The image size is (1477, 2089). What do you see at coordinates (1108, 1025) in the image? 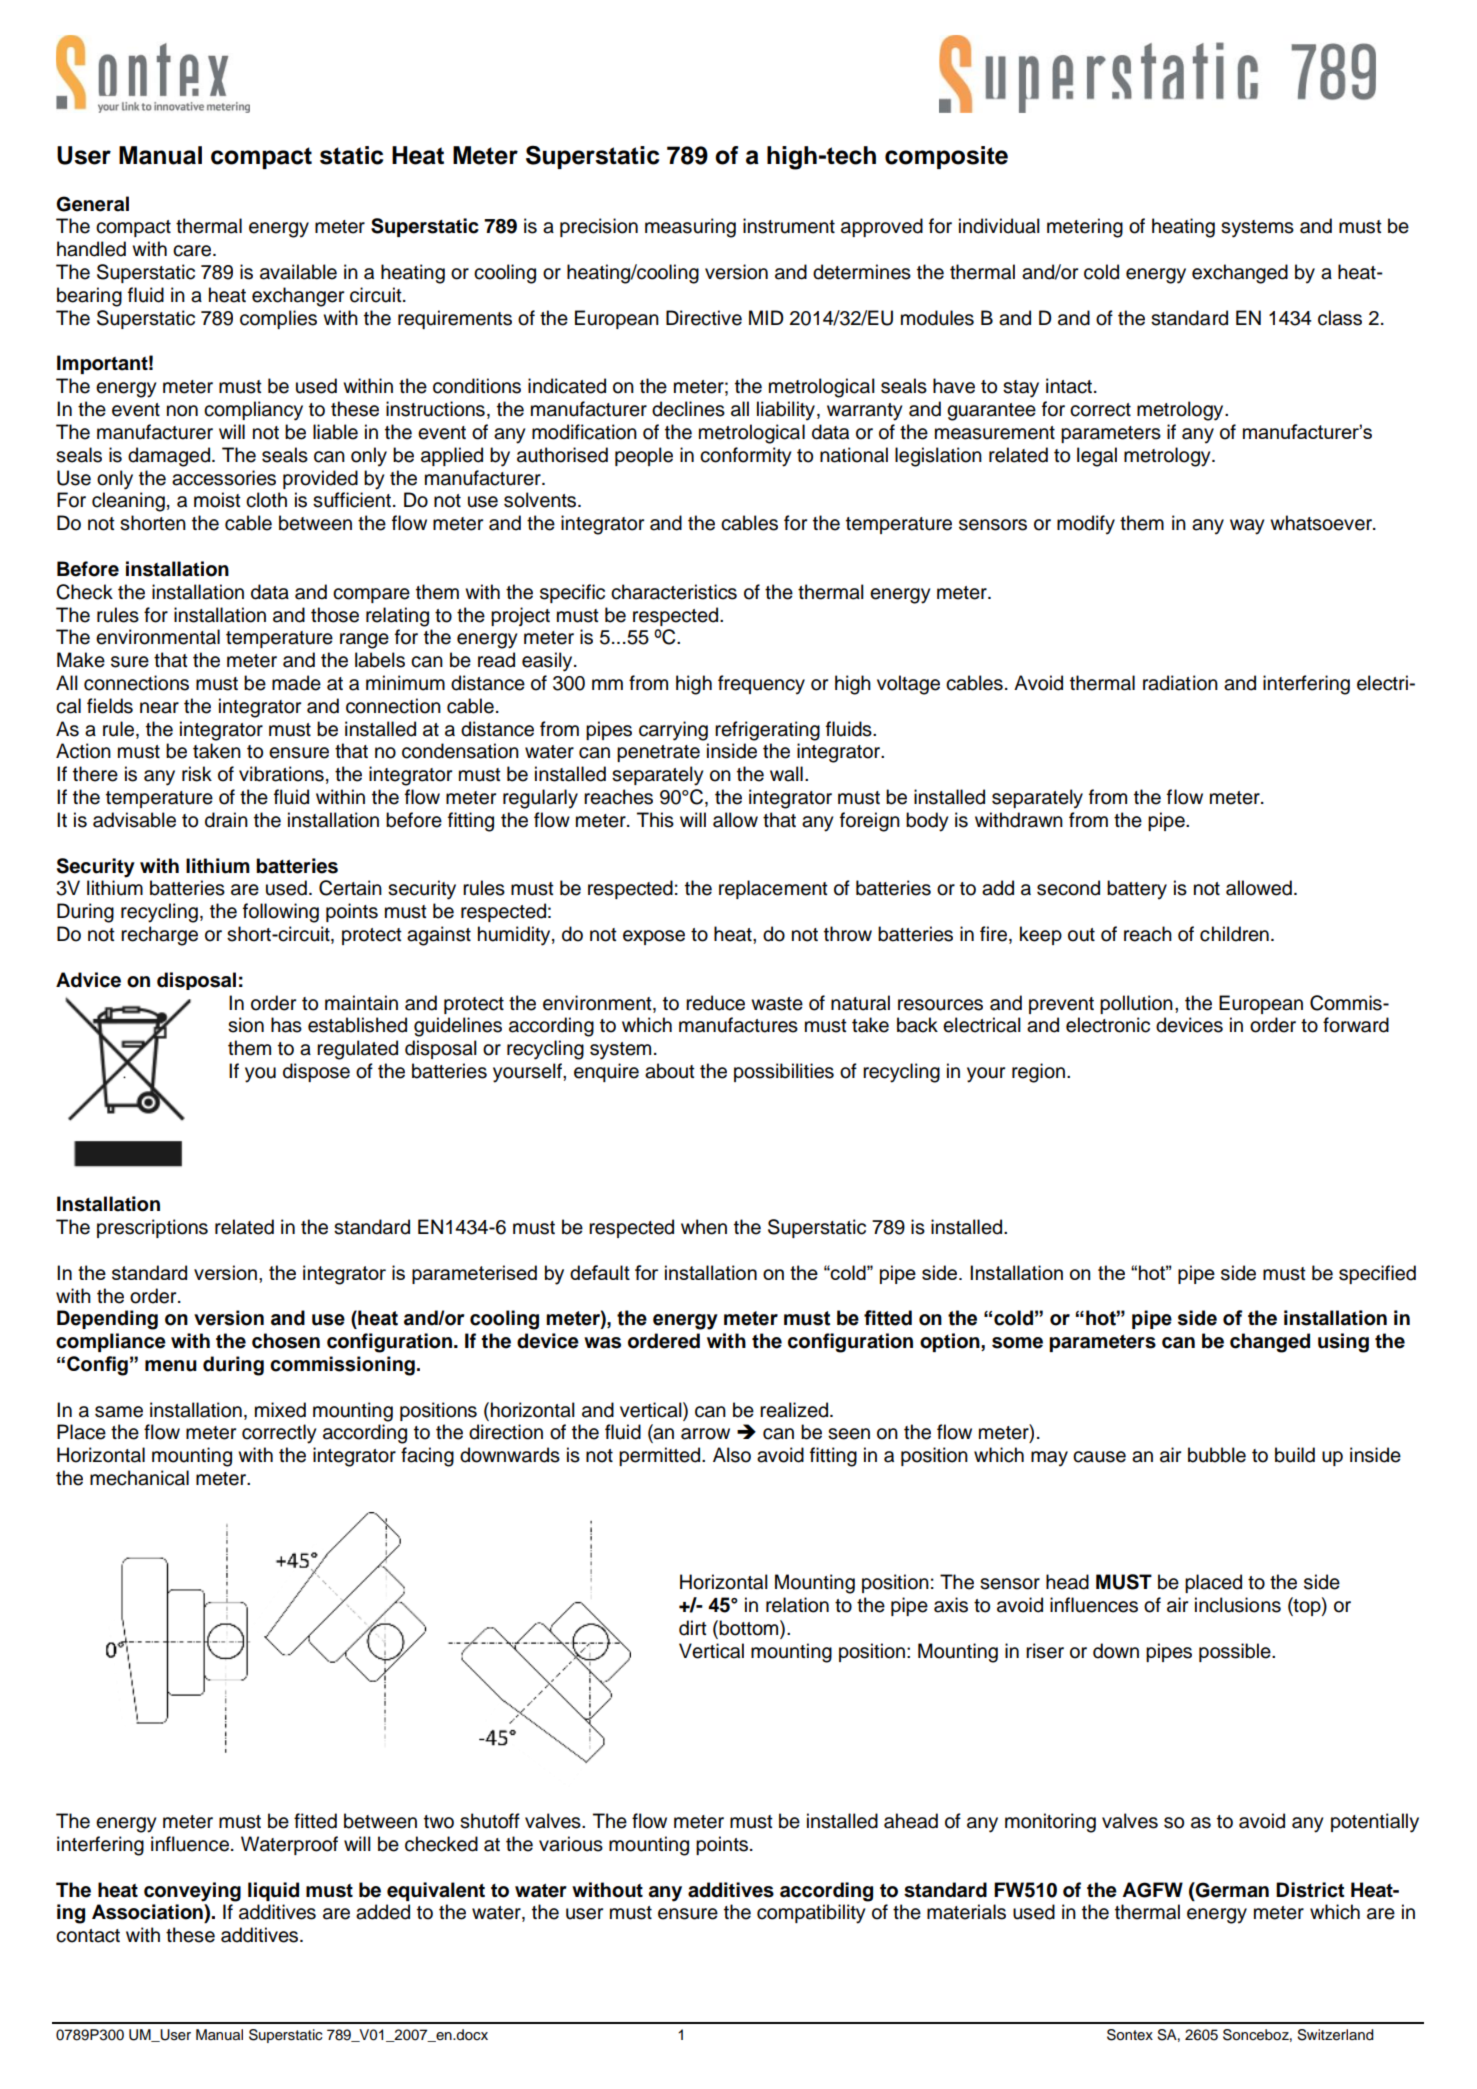
I see `electronic` at bounding box center [1108, 1025].
